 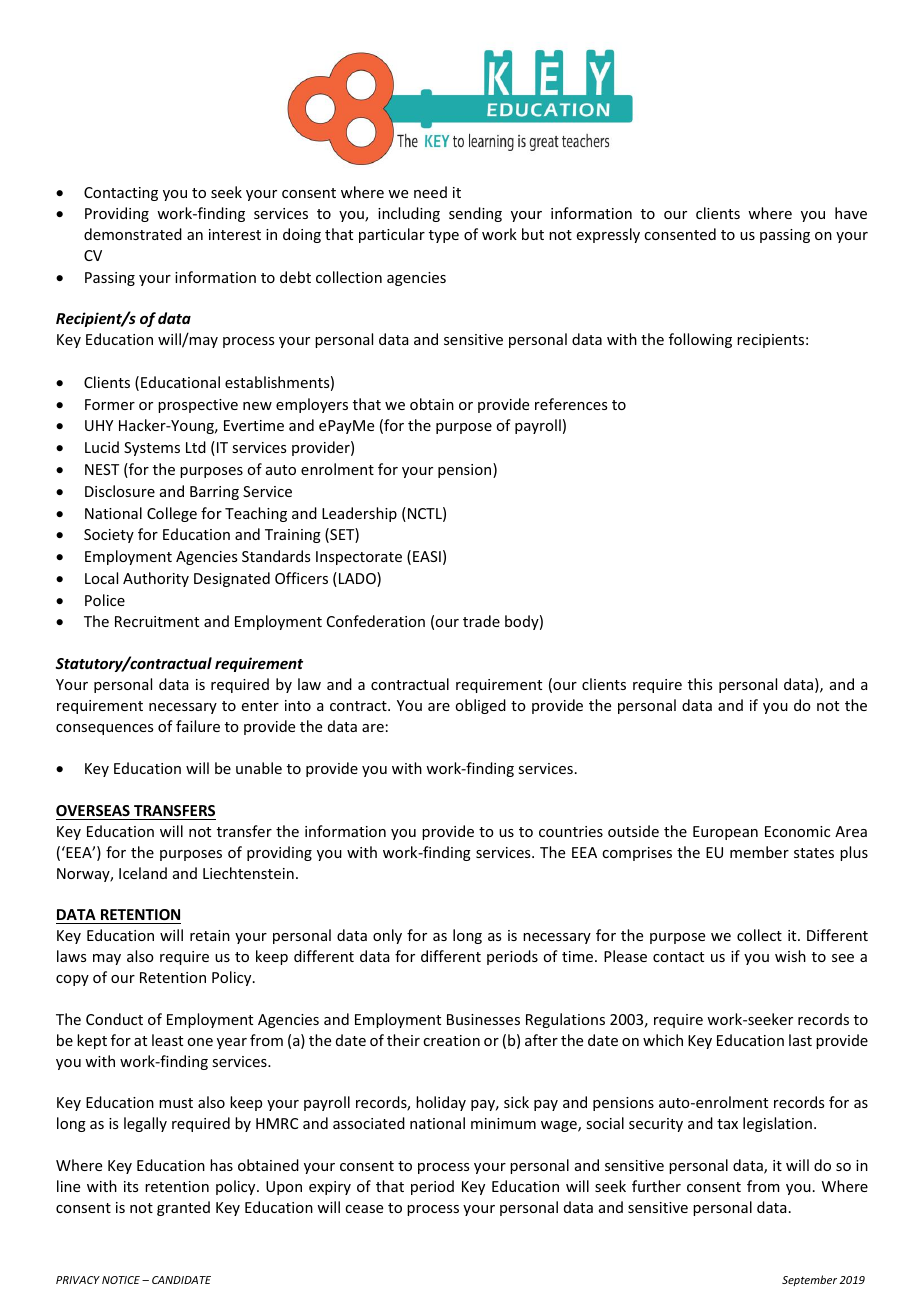 I want to click on this, so click(x=700, y=684).
